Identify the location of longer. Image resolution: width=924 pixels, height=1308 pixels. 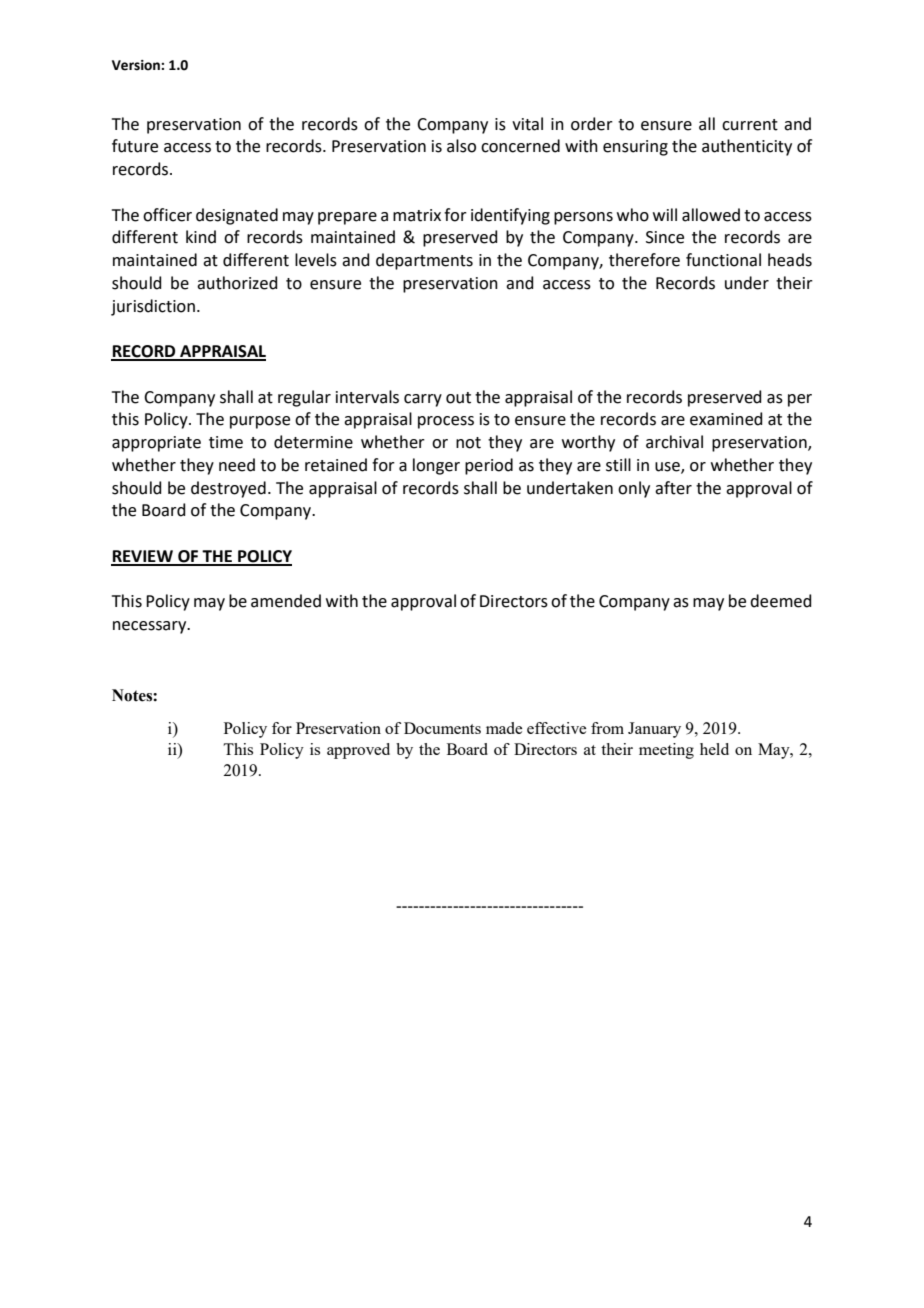
(436, 466).
